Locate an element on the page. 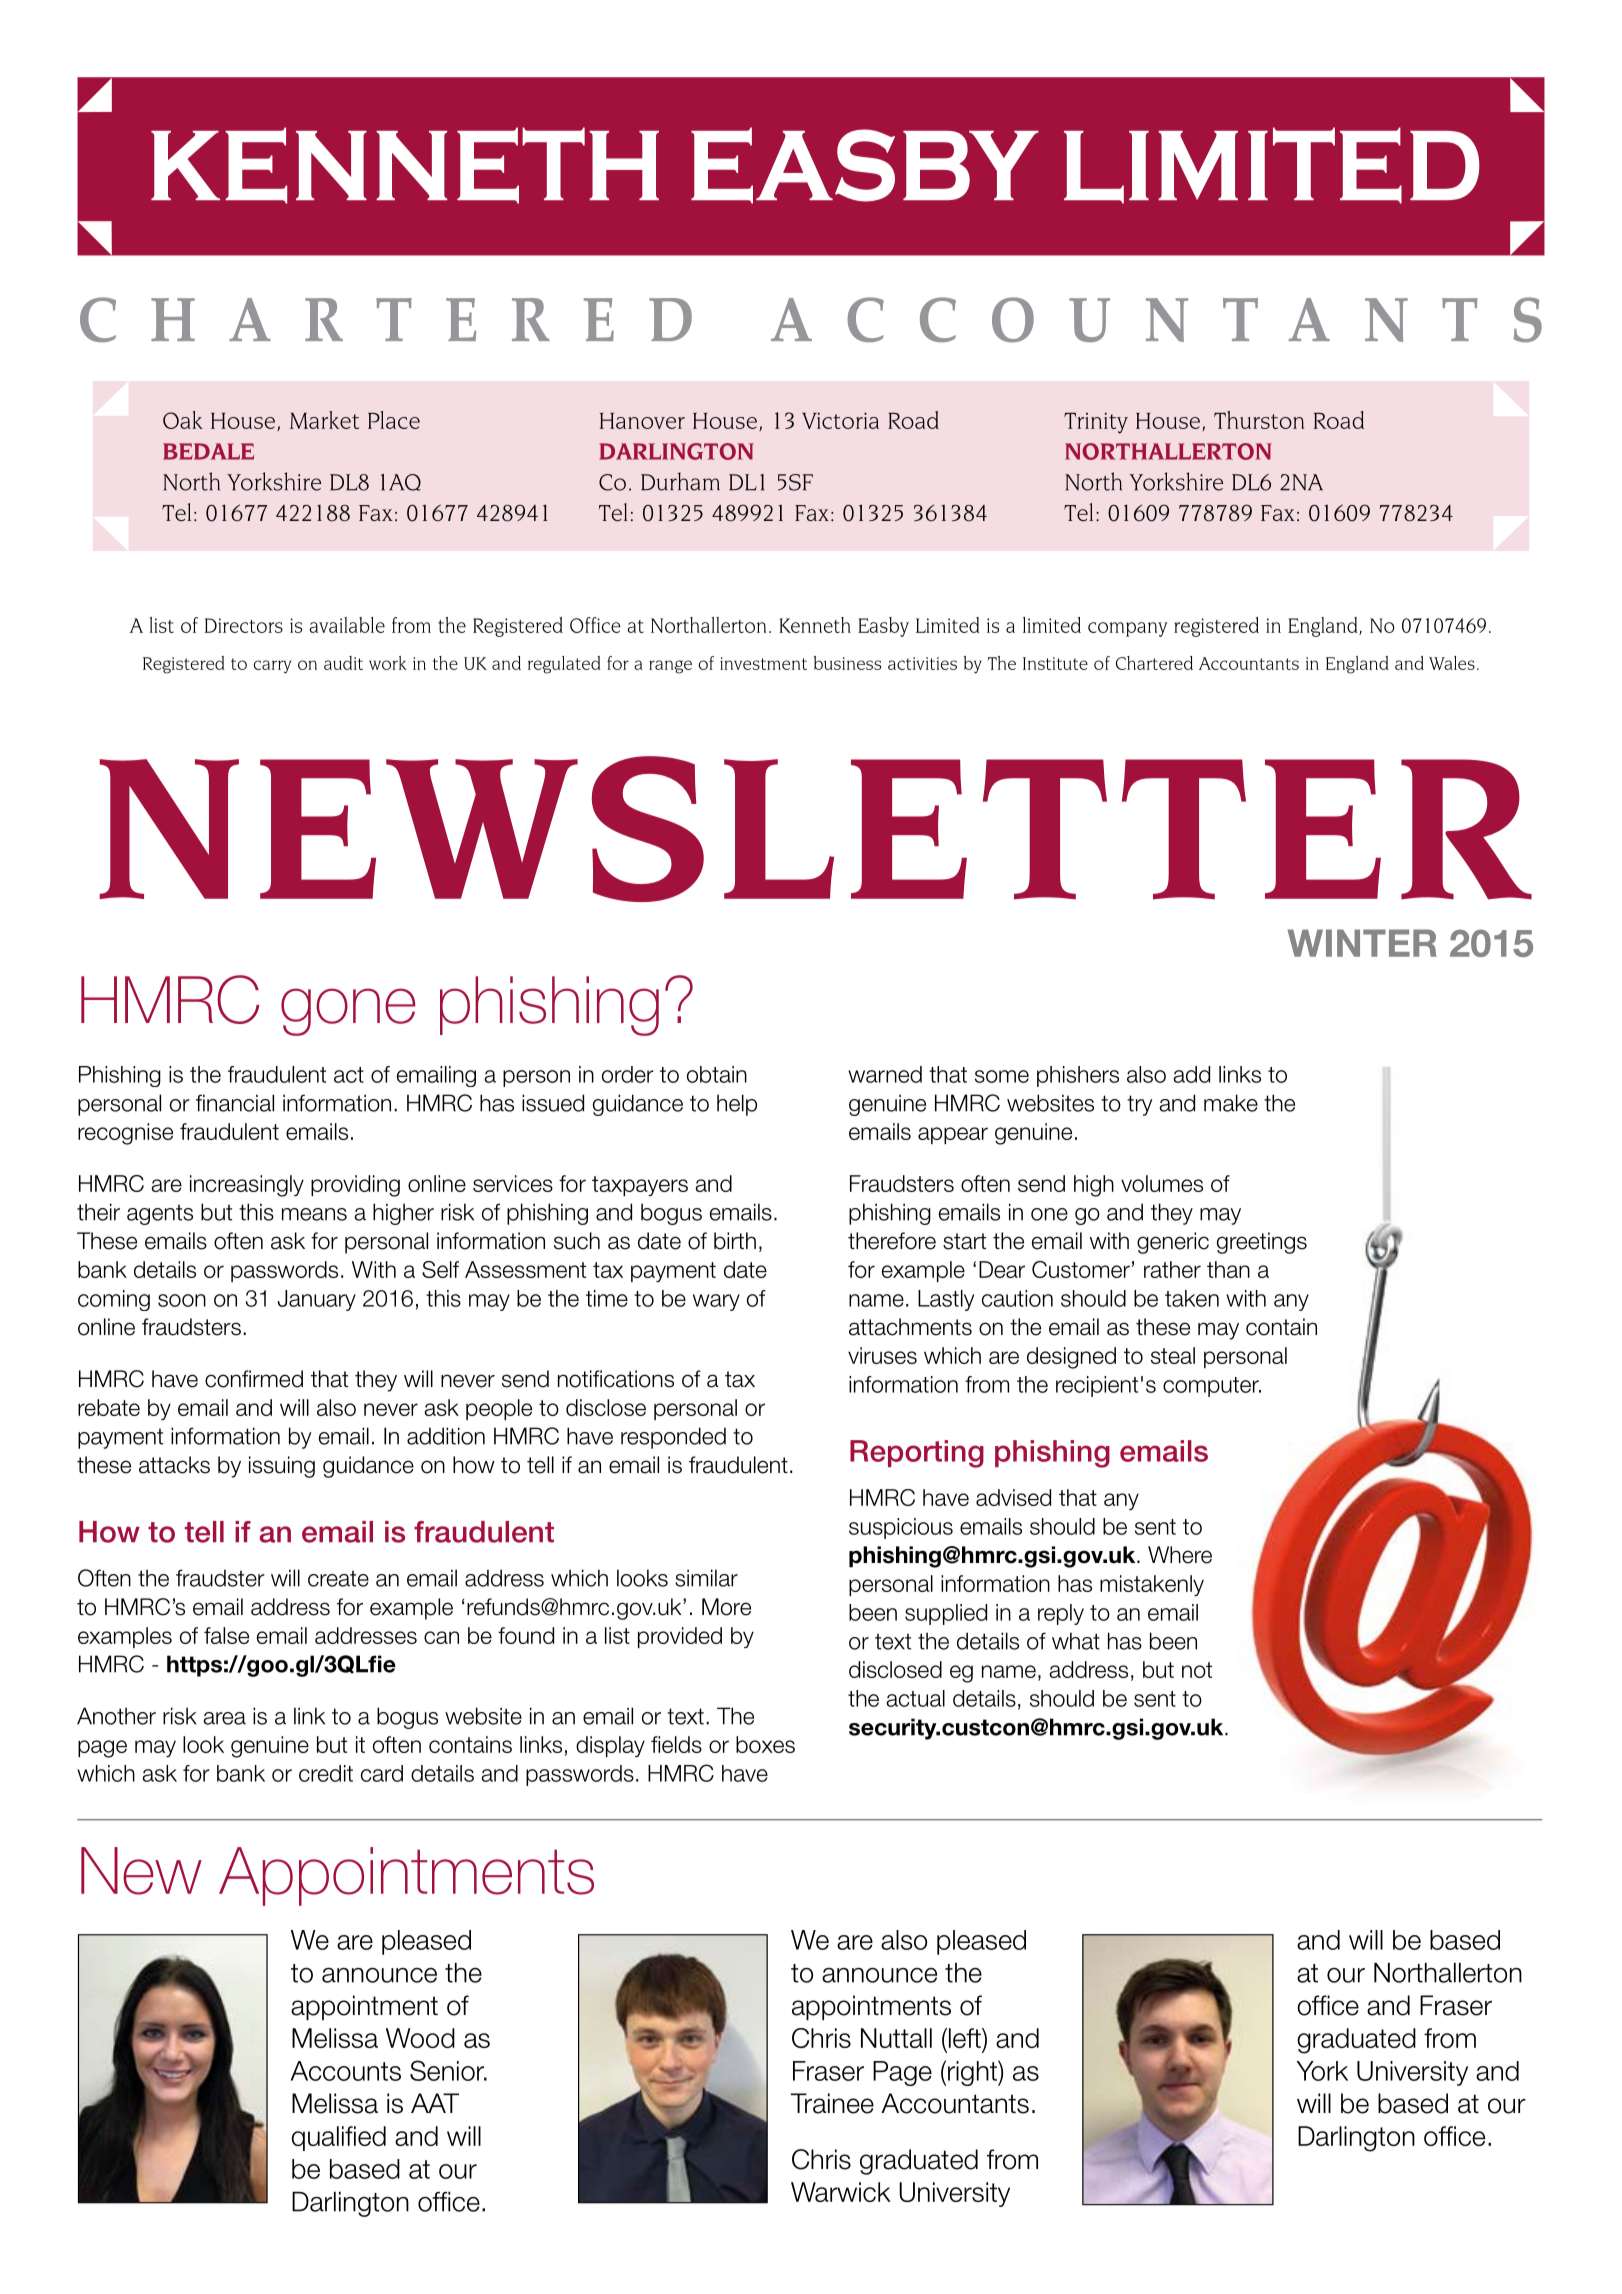 The height and width of the document is (2294, 1622). gone is located at coordinates (348, 1012).
